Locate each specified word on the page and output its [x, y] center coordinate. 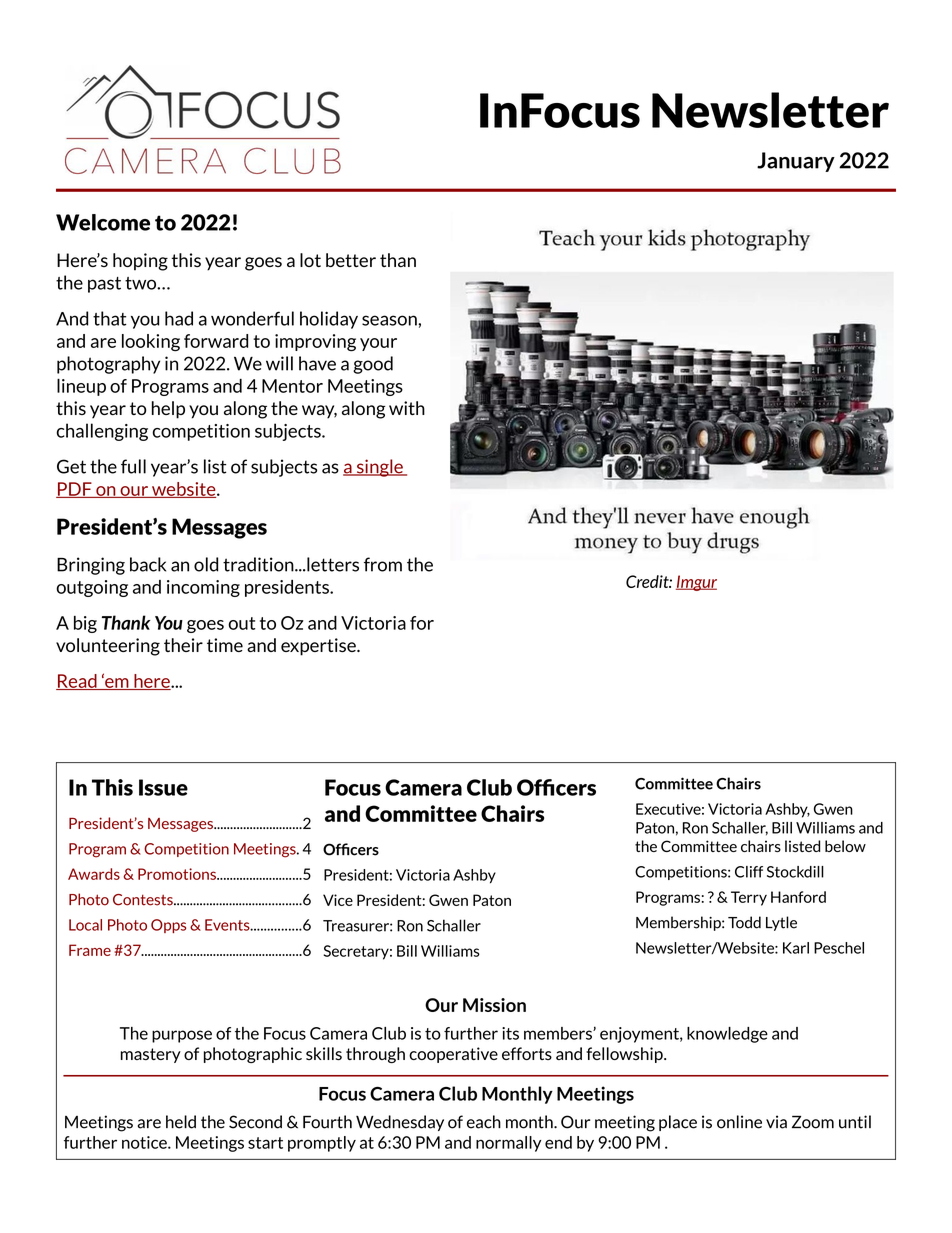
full [133, 466]
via [776, 1122]
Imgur [696, 583]
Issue [163, 787]
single [379, 468]
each [484, 1122]
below [845, 846]
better [351, 260]
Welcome [103, 222]
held [181, 1122]
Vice [338, 900]
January [796, 162]
